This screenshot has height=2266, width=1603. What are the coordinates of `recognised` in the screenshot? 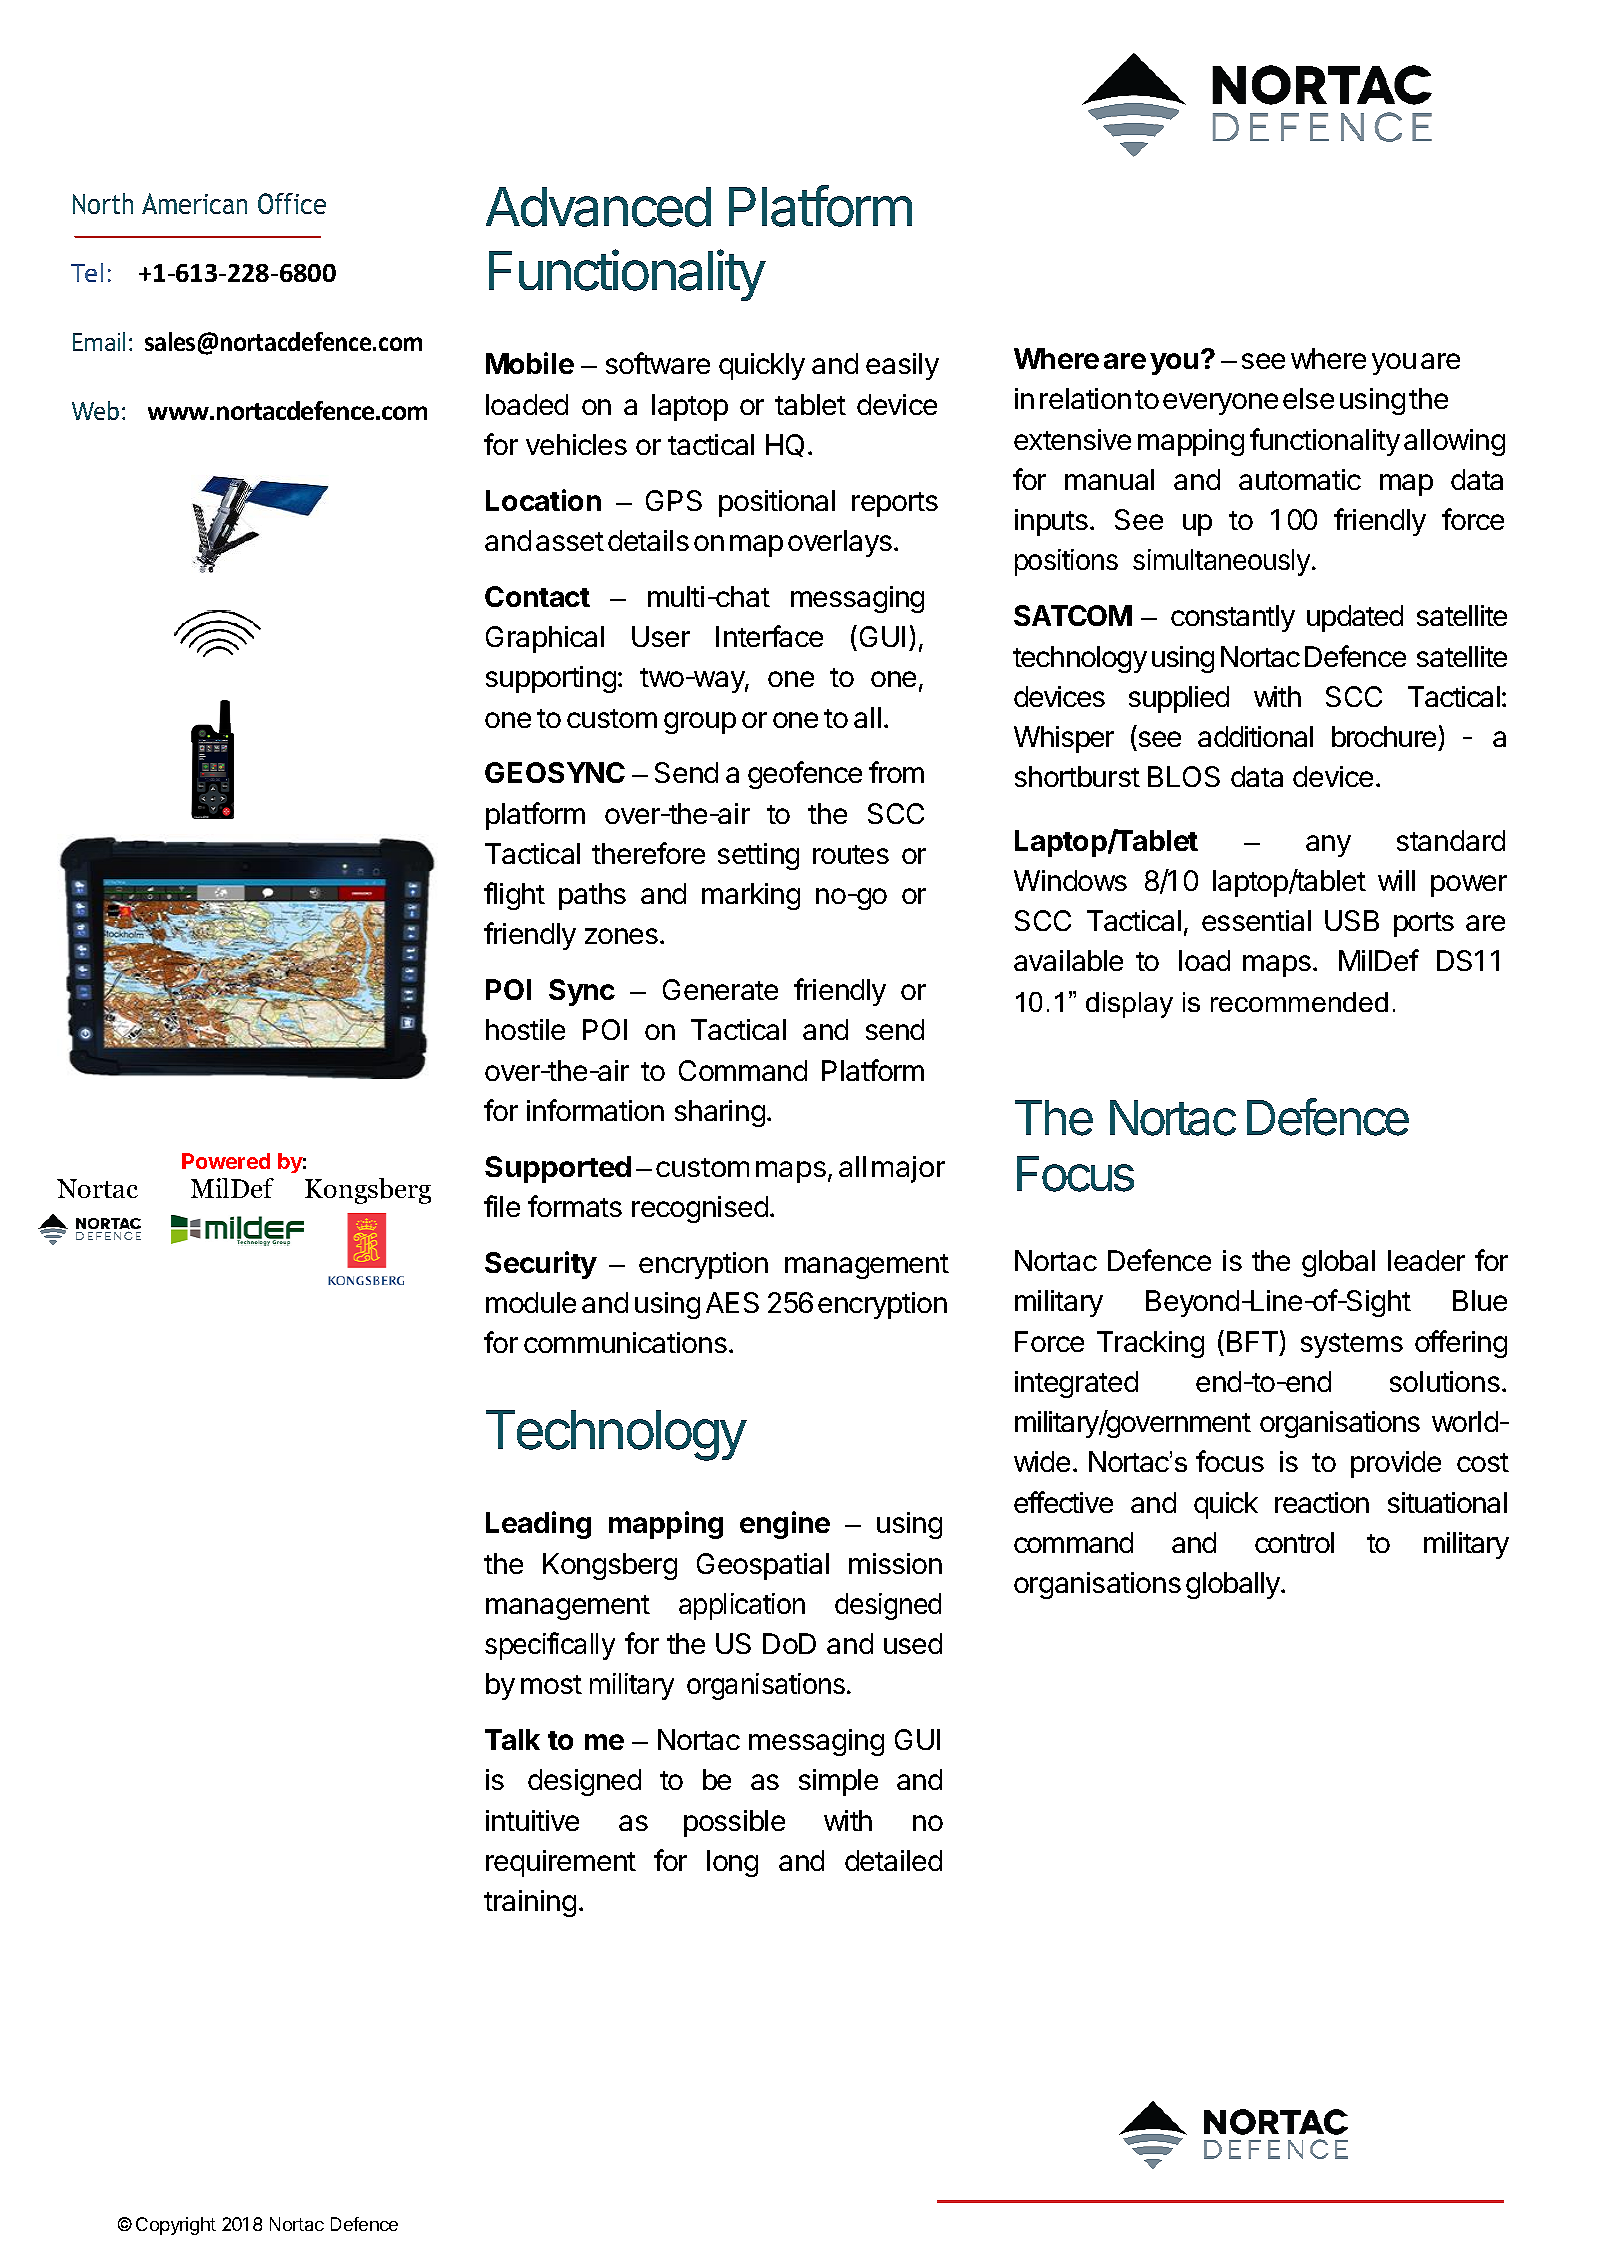 It's located at (700, 1209).
